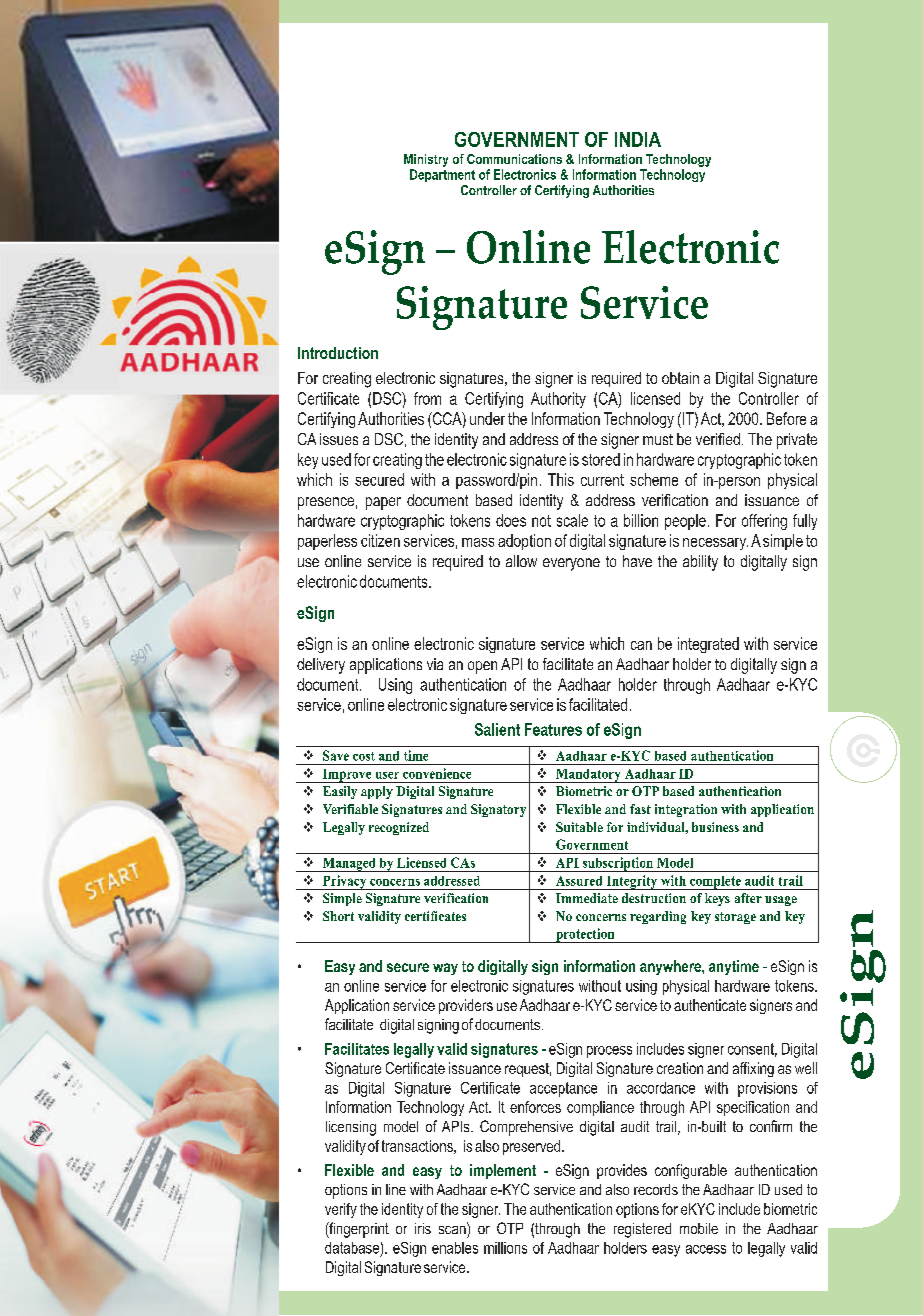  What do you see at coordinates (426, 160) in the page?
I see `Ministry` at bounding box center [426, 160].
